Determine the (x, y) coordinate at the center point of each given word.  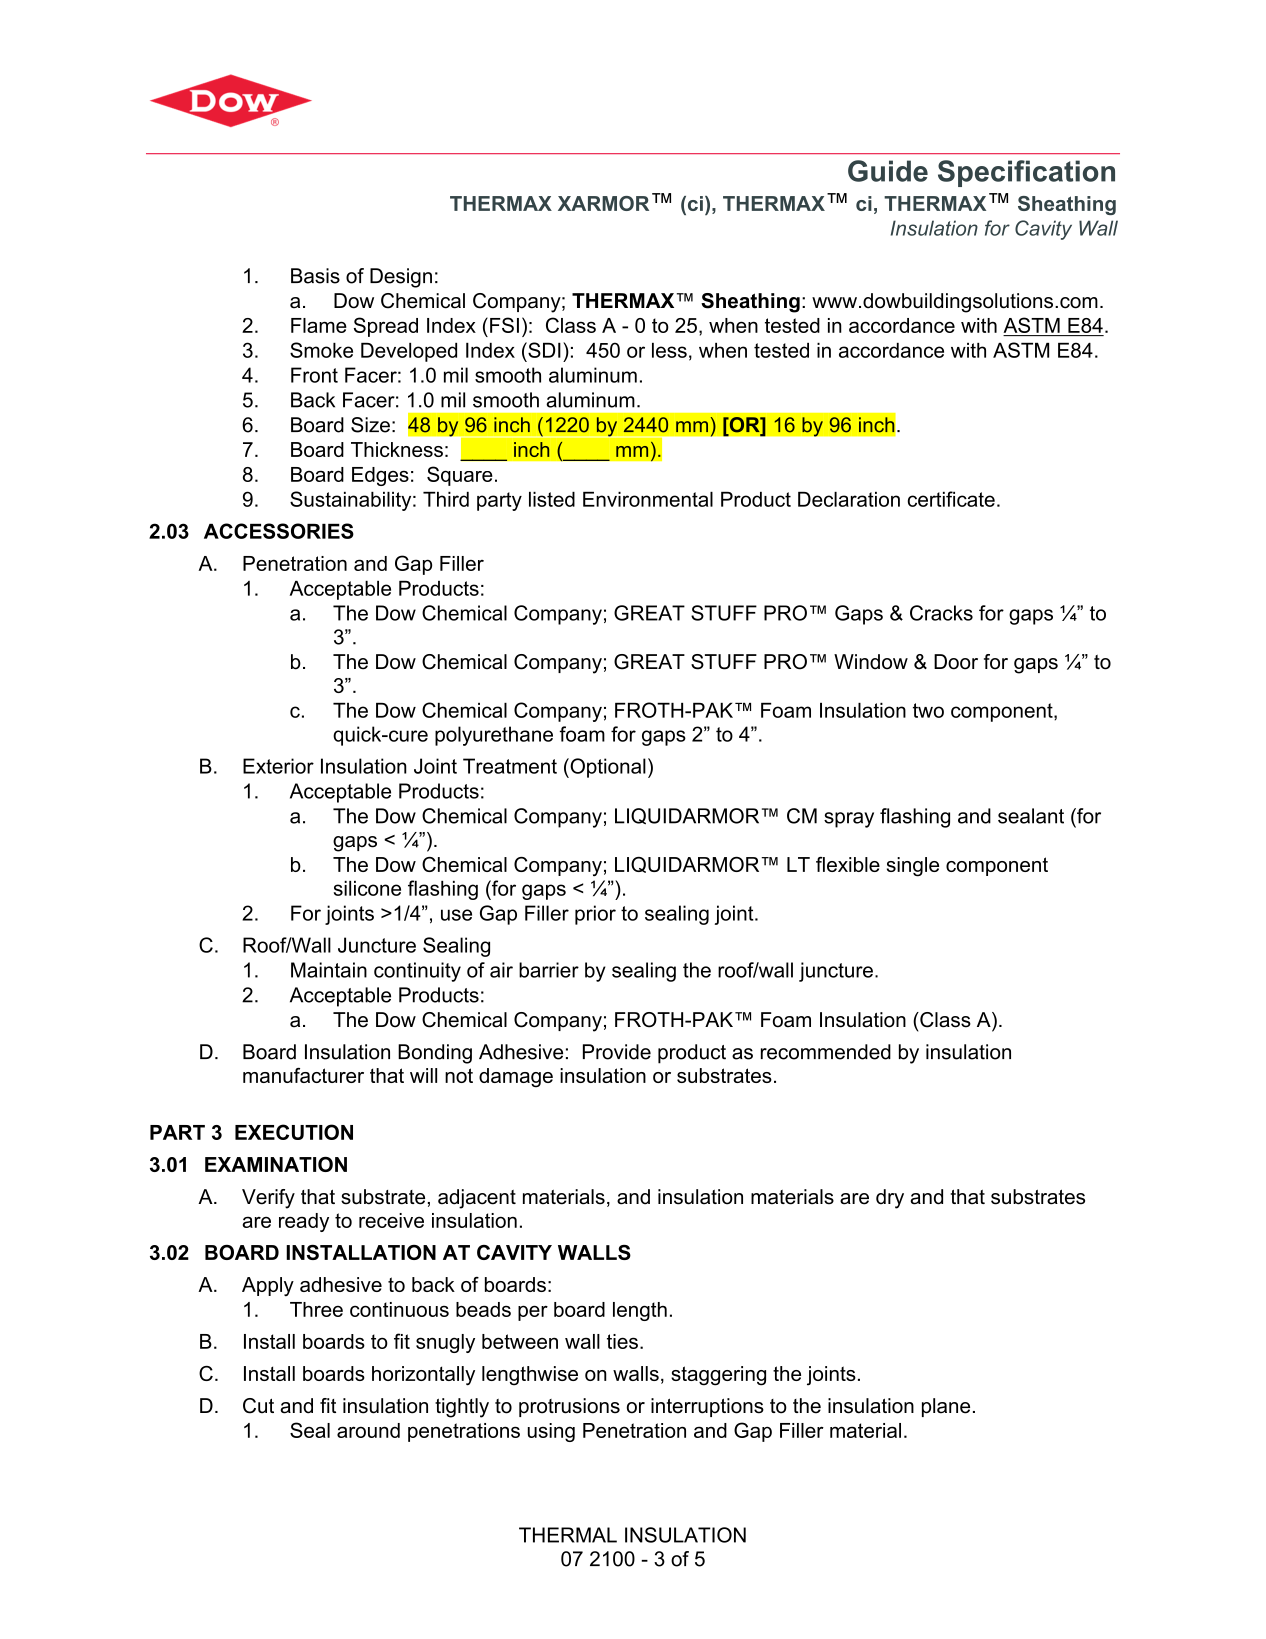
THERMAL (568, 1535)
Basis (315, 276)
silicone (367, 888)
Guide (888, 171)
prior (595, 915)
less (669, 350)
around (368, 1430)
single (913, 867)
